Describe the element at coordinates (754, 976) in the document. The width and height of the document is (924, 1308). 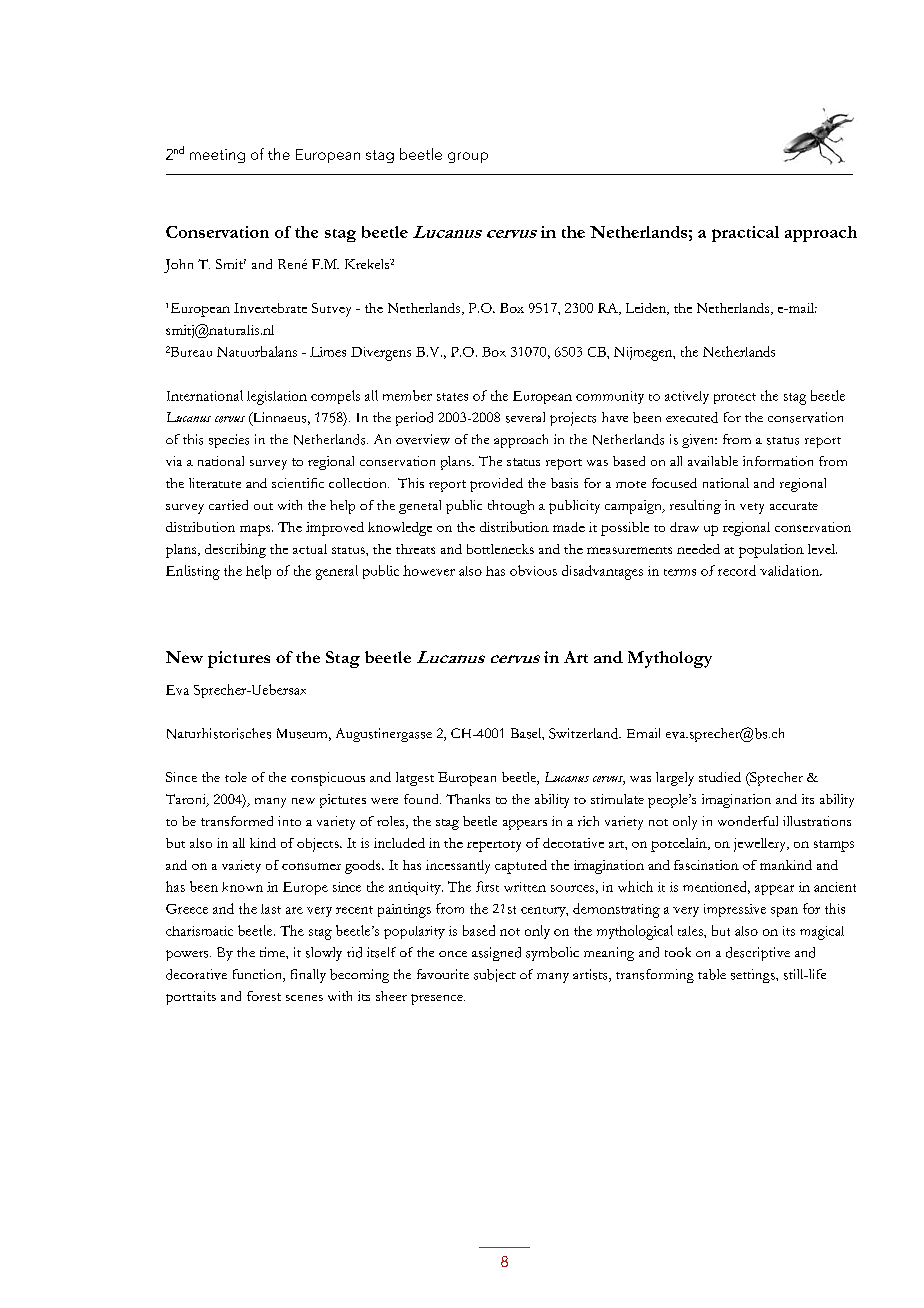
I see `settings` at that location.
